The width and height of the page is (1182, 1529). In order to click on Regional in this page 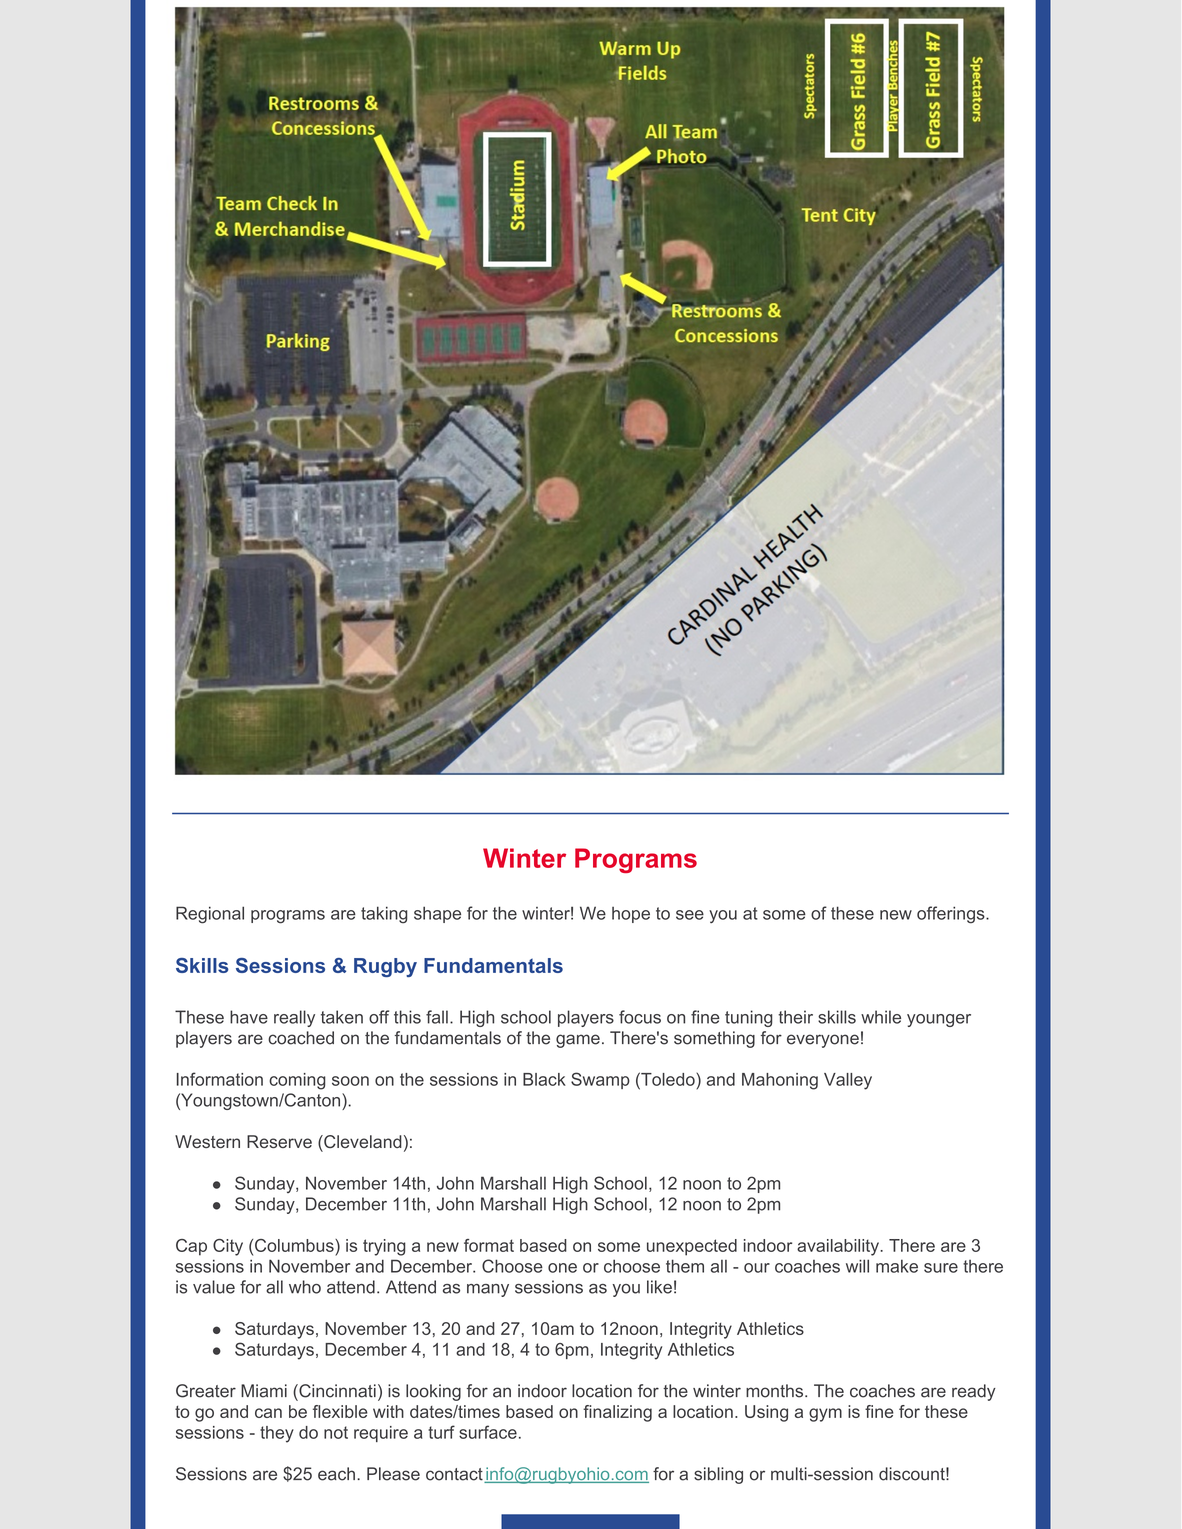, I will do `click(210, 915)`.
